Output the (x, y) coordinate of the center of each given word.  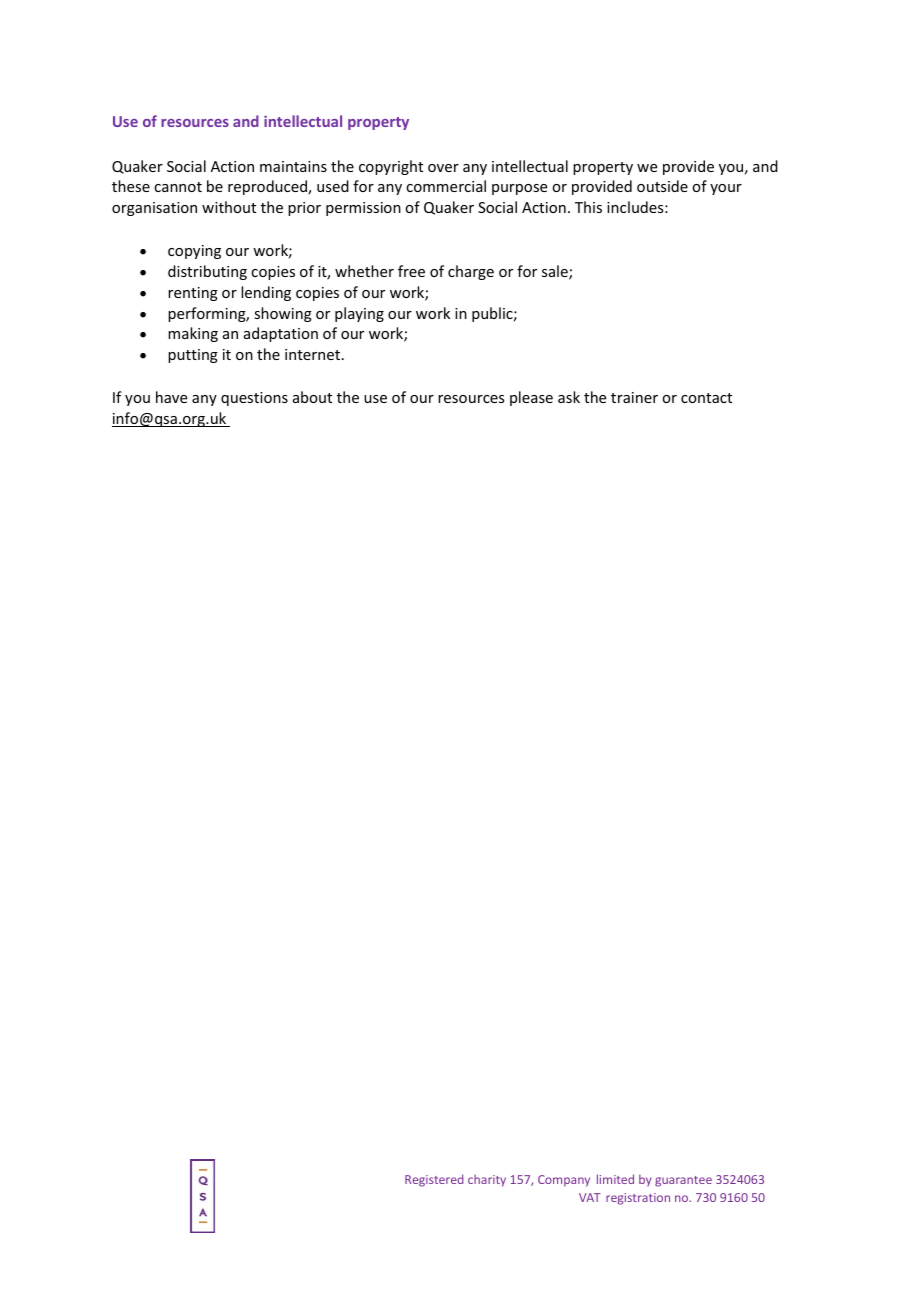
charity (487, 1180)
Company (564, 1181)
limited (615, 1179)
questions (254, 399)
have (171, 397)
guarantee (683, 1181)
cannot (178, 187)
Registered (434, 1180)
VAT (590, 1197)
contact (706, 398)
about (312, 397)
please (531, 398)
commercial (446, 186)
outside (662, 186)
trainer (634, 397)
